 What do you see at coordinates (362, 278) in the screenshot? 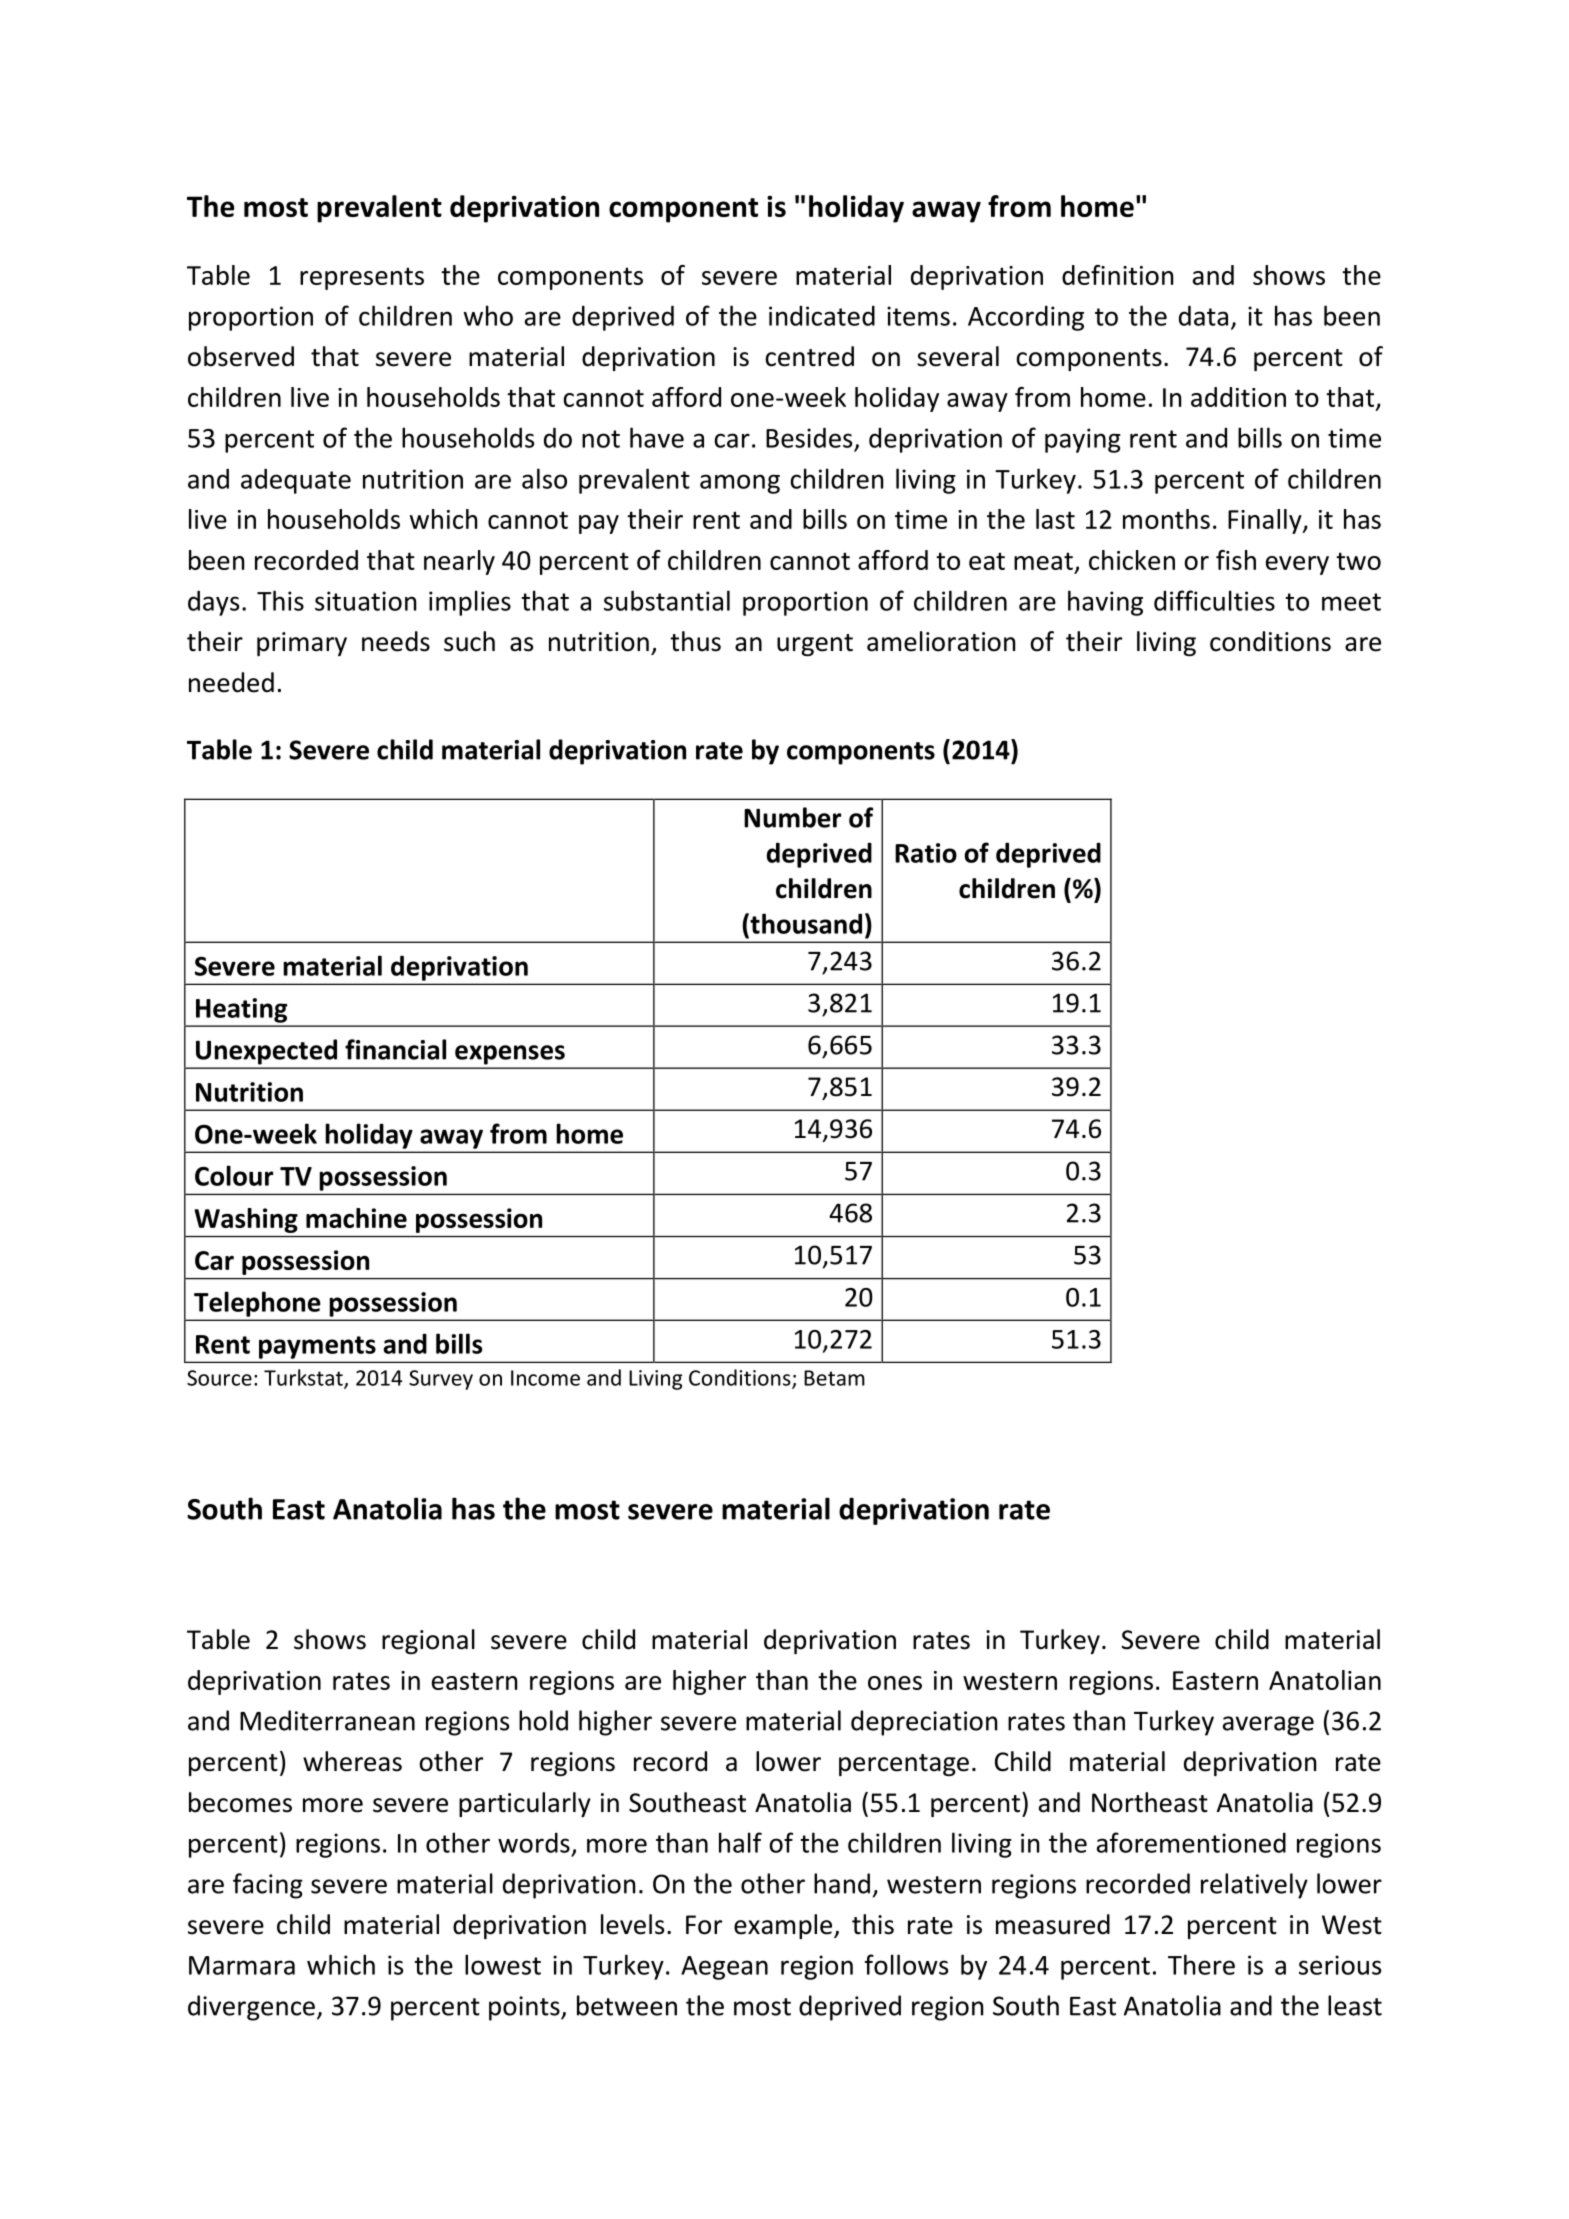
I see `represents` at bounding box center [362, 278].
